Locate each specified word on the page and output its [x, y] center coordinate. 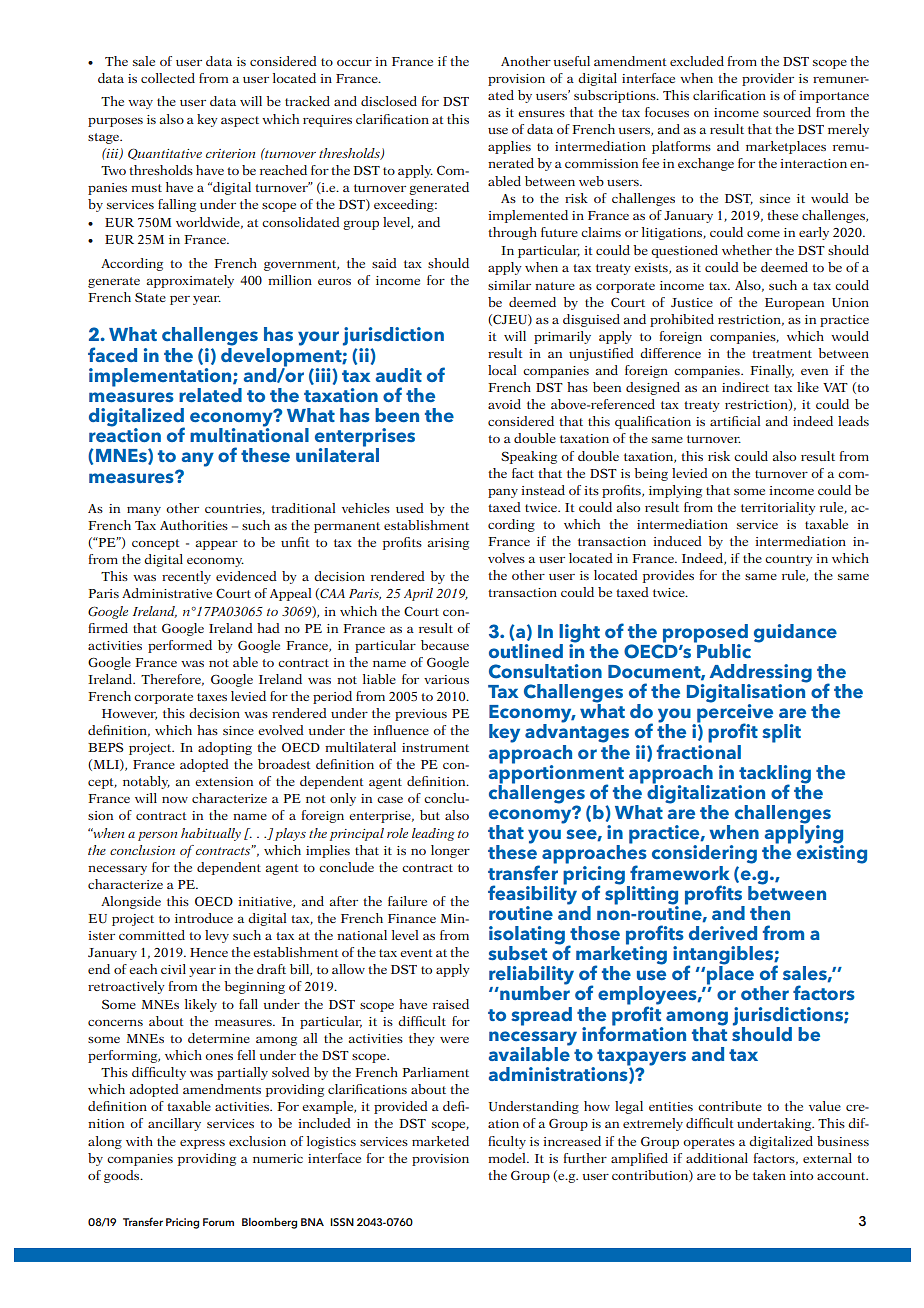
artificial [735, 421]
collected [168, 78]
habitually [211, 834]
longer [450, 851]
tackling [775, 775]
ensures [541, 114]
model [508, 1158]
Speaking [529, 457]
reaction [125, 434]
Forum [218, 1222]
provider [768, 79]
